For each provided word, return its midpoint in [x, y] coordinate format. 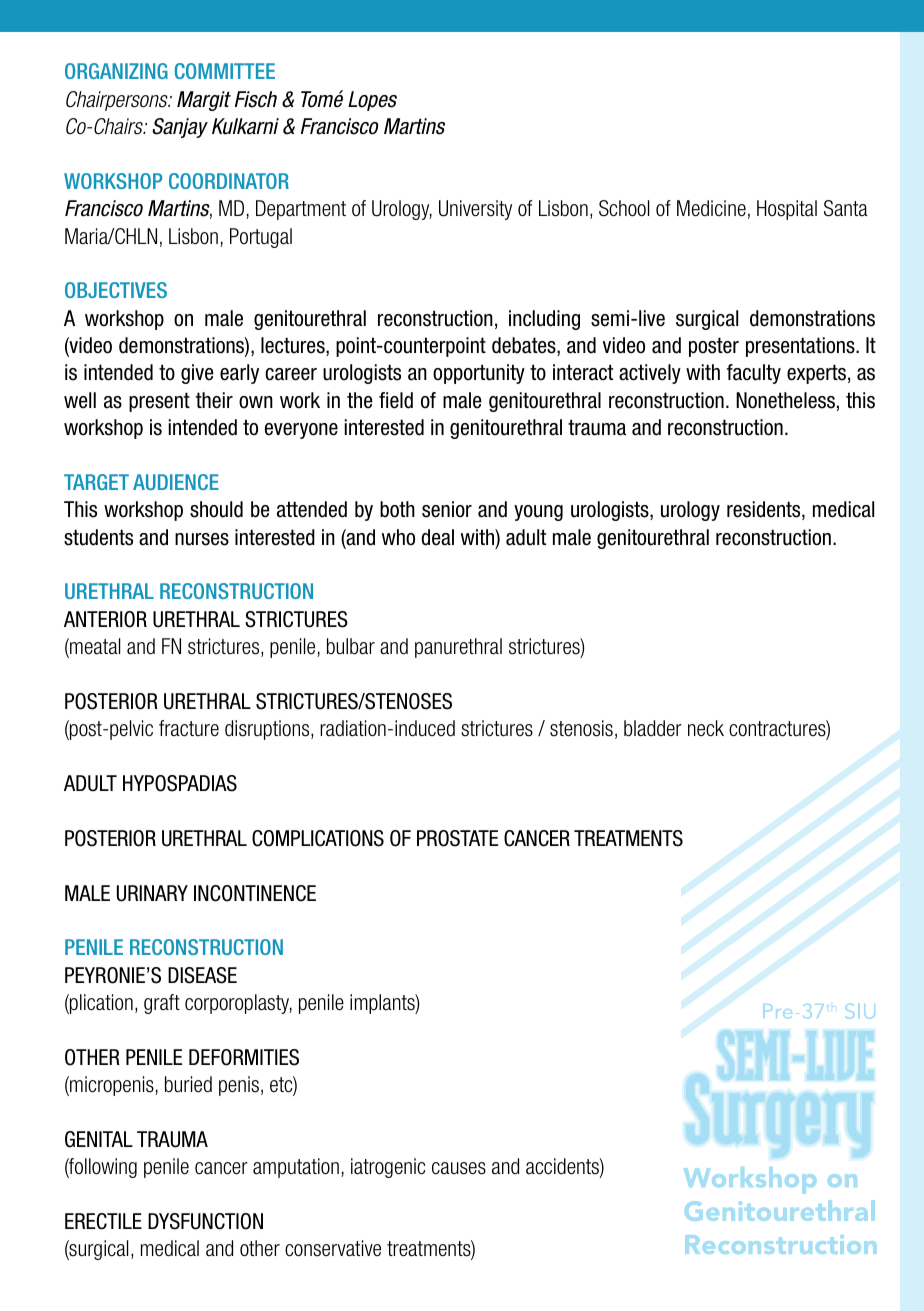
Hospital [787, 210]
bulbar [351, 646]
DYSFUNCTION [205, 1221]
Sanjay [180, 128]
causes [459, 1168]
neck [706, 728]
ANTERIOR [105, 619]
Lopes [372, 101]
